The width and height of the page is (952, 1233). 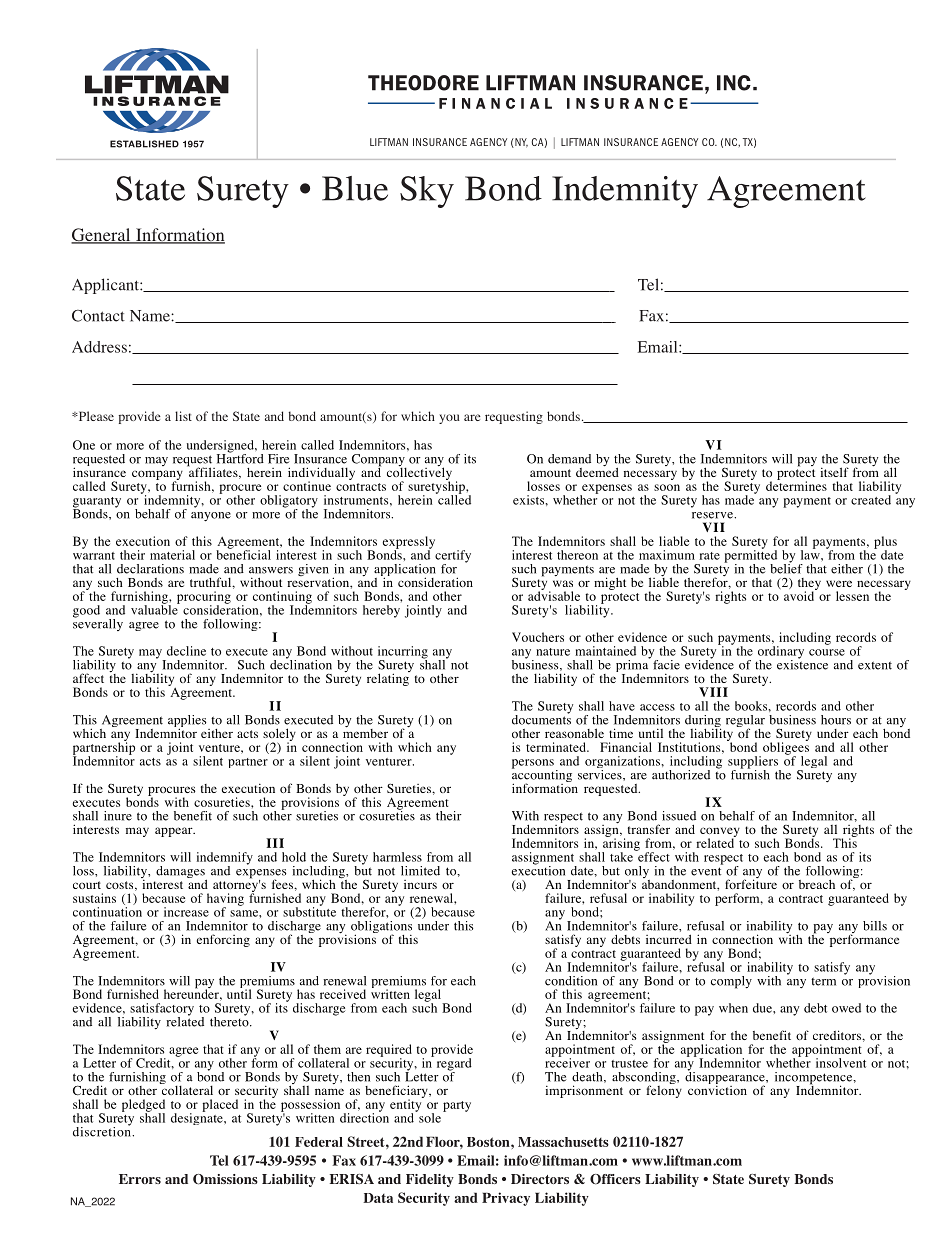 What do you see at coordinates (423, 83) in the page?
I see `THEODORE` at bounding box center [423, 83].
